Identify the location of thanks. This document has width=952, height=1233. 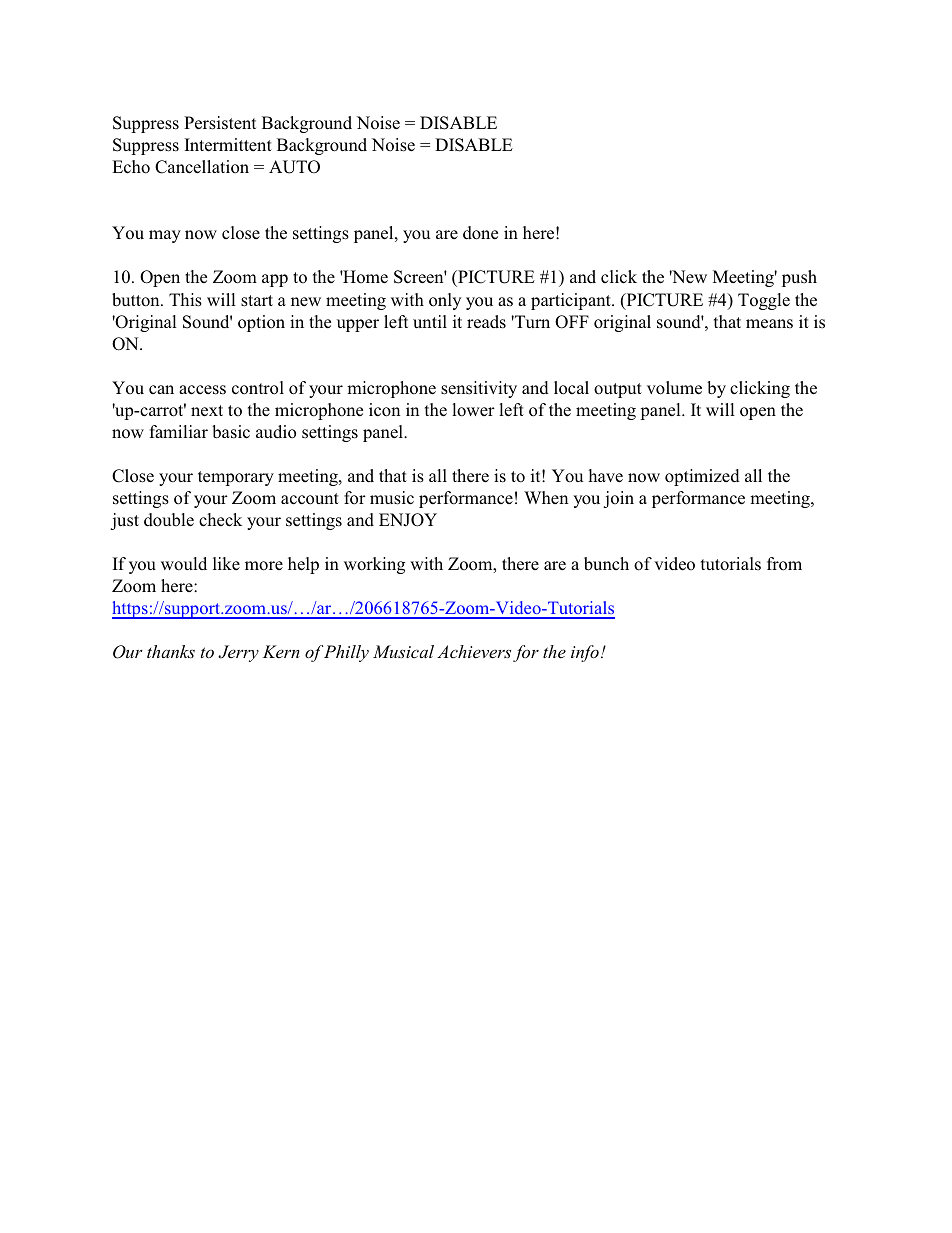
(171, 651).
